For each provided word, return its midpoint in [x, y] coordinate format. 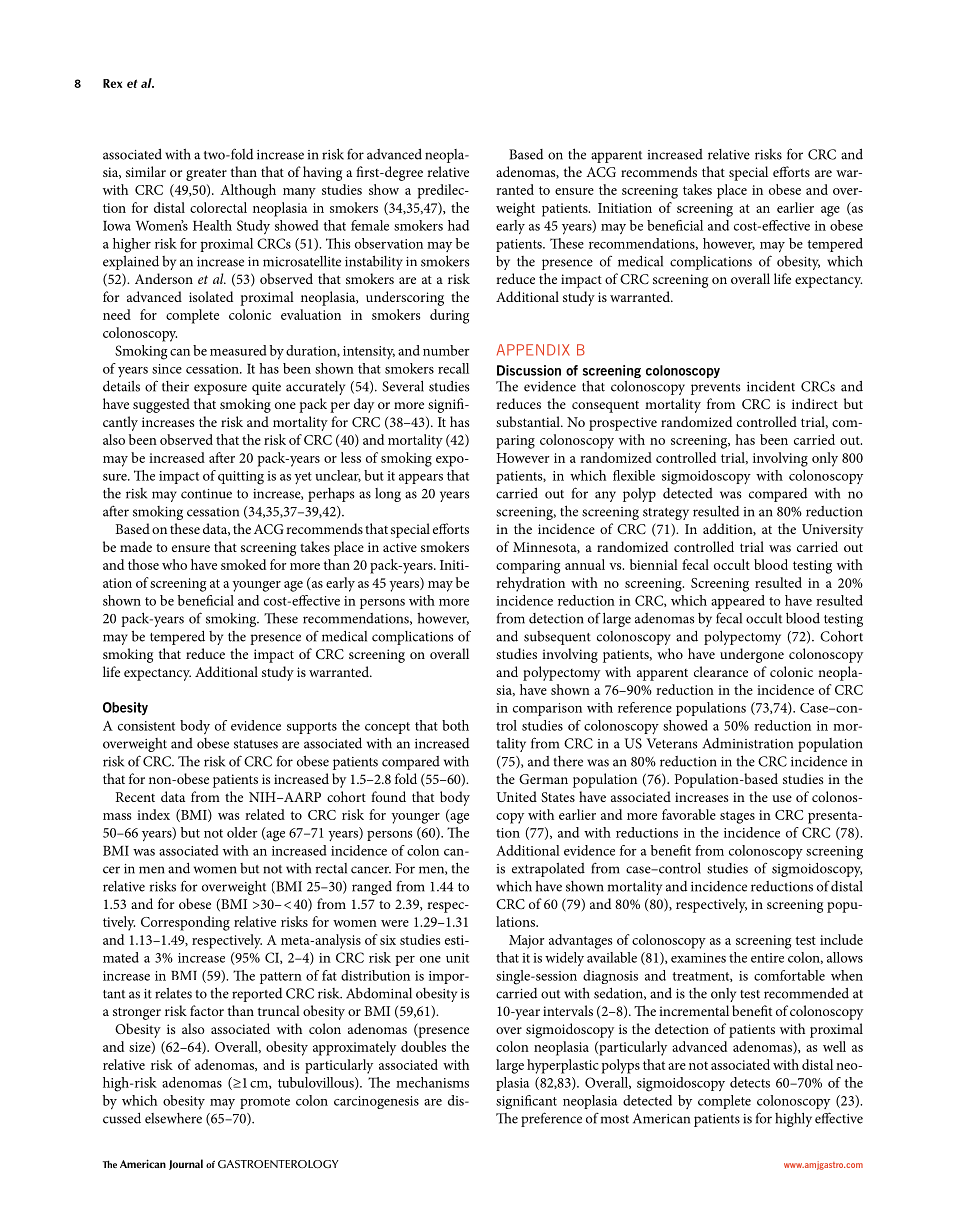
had [458, 225]
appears [421, 479]
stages [737, 817]
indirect [815, 403]
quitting [241, 478]
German [543, 779]
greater [206, 175]
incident [771, 386]
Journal [186, 1164]
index [153, 814]
